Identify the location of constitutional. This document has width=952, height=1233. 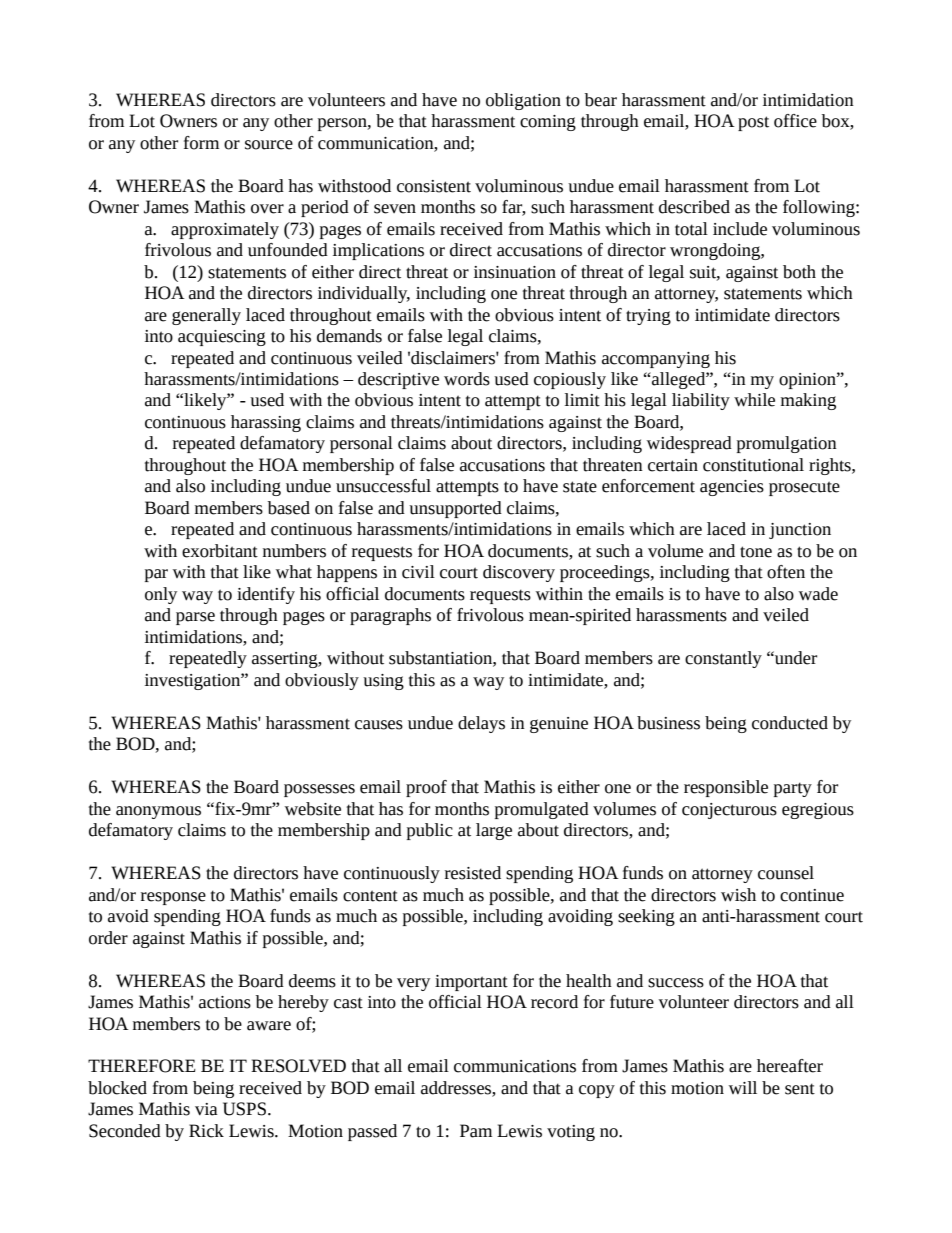
(753, 465).
